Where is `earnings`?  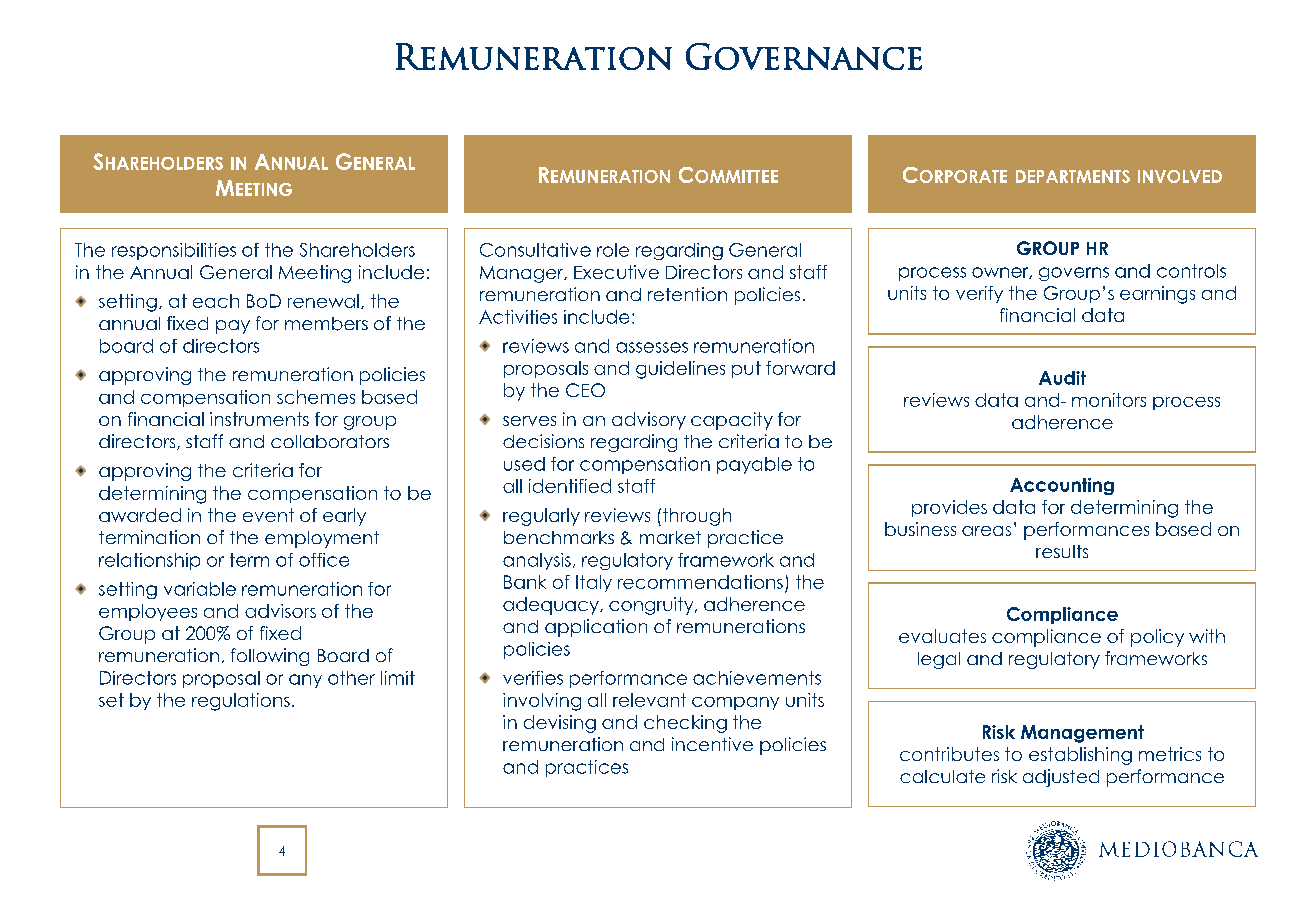
earnings is located at coordinates (1157, 295).
